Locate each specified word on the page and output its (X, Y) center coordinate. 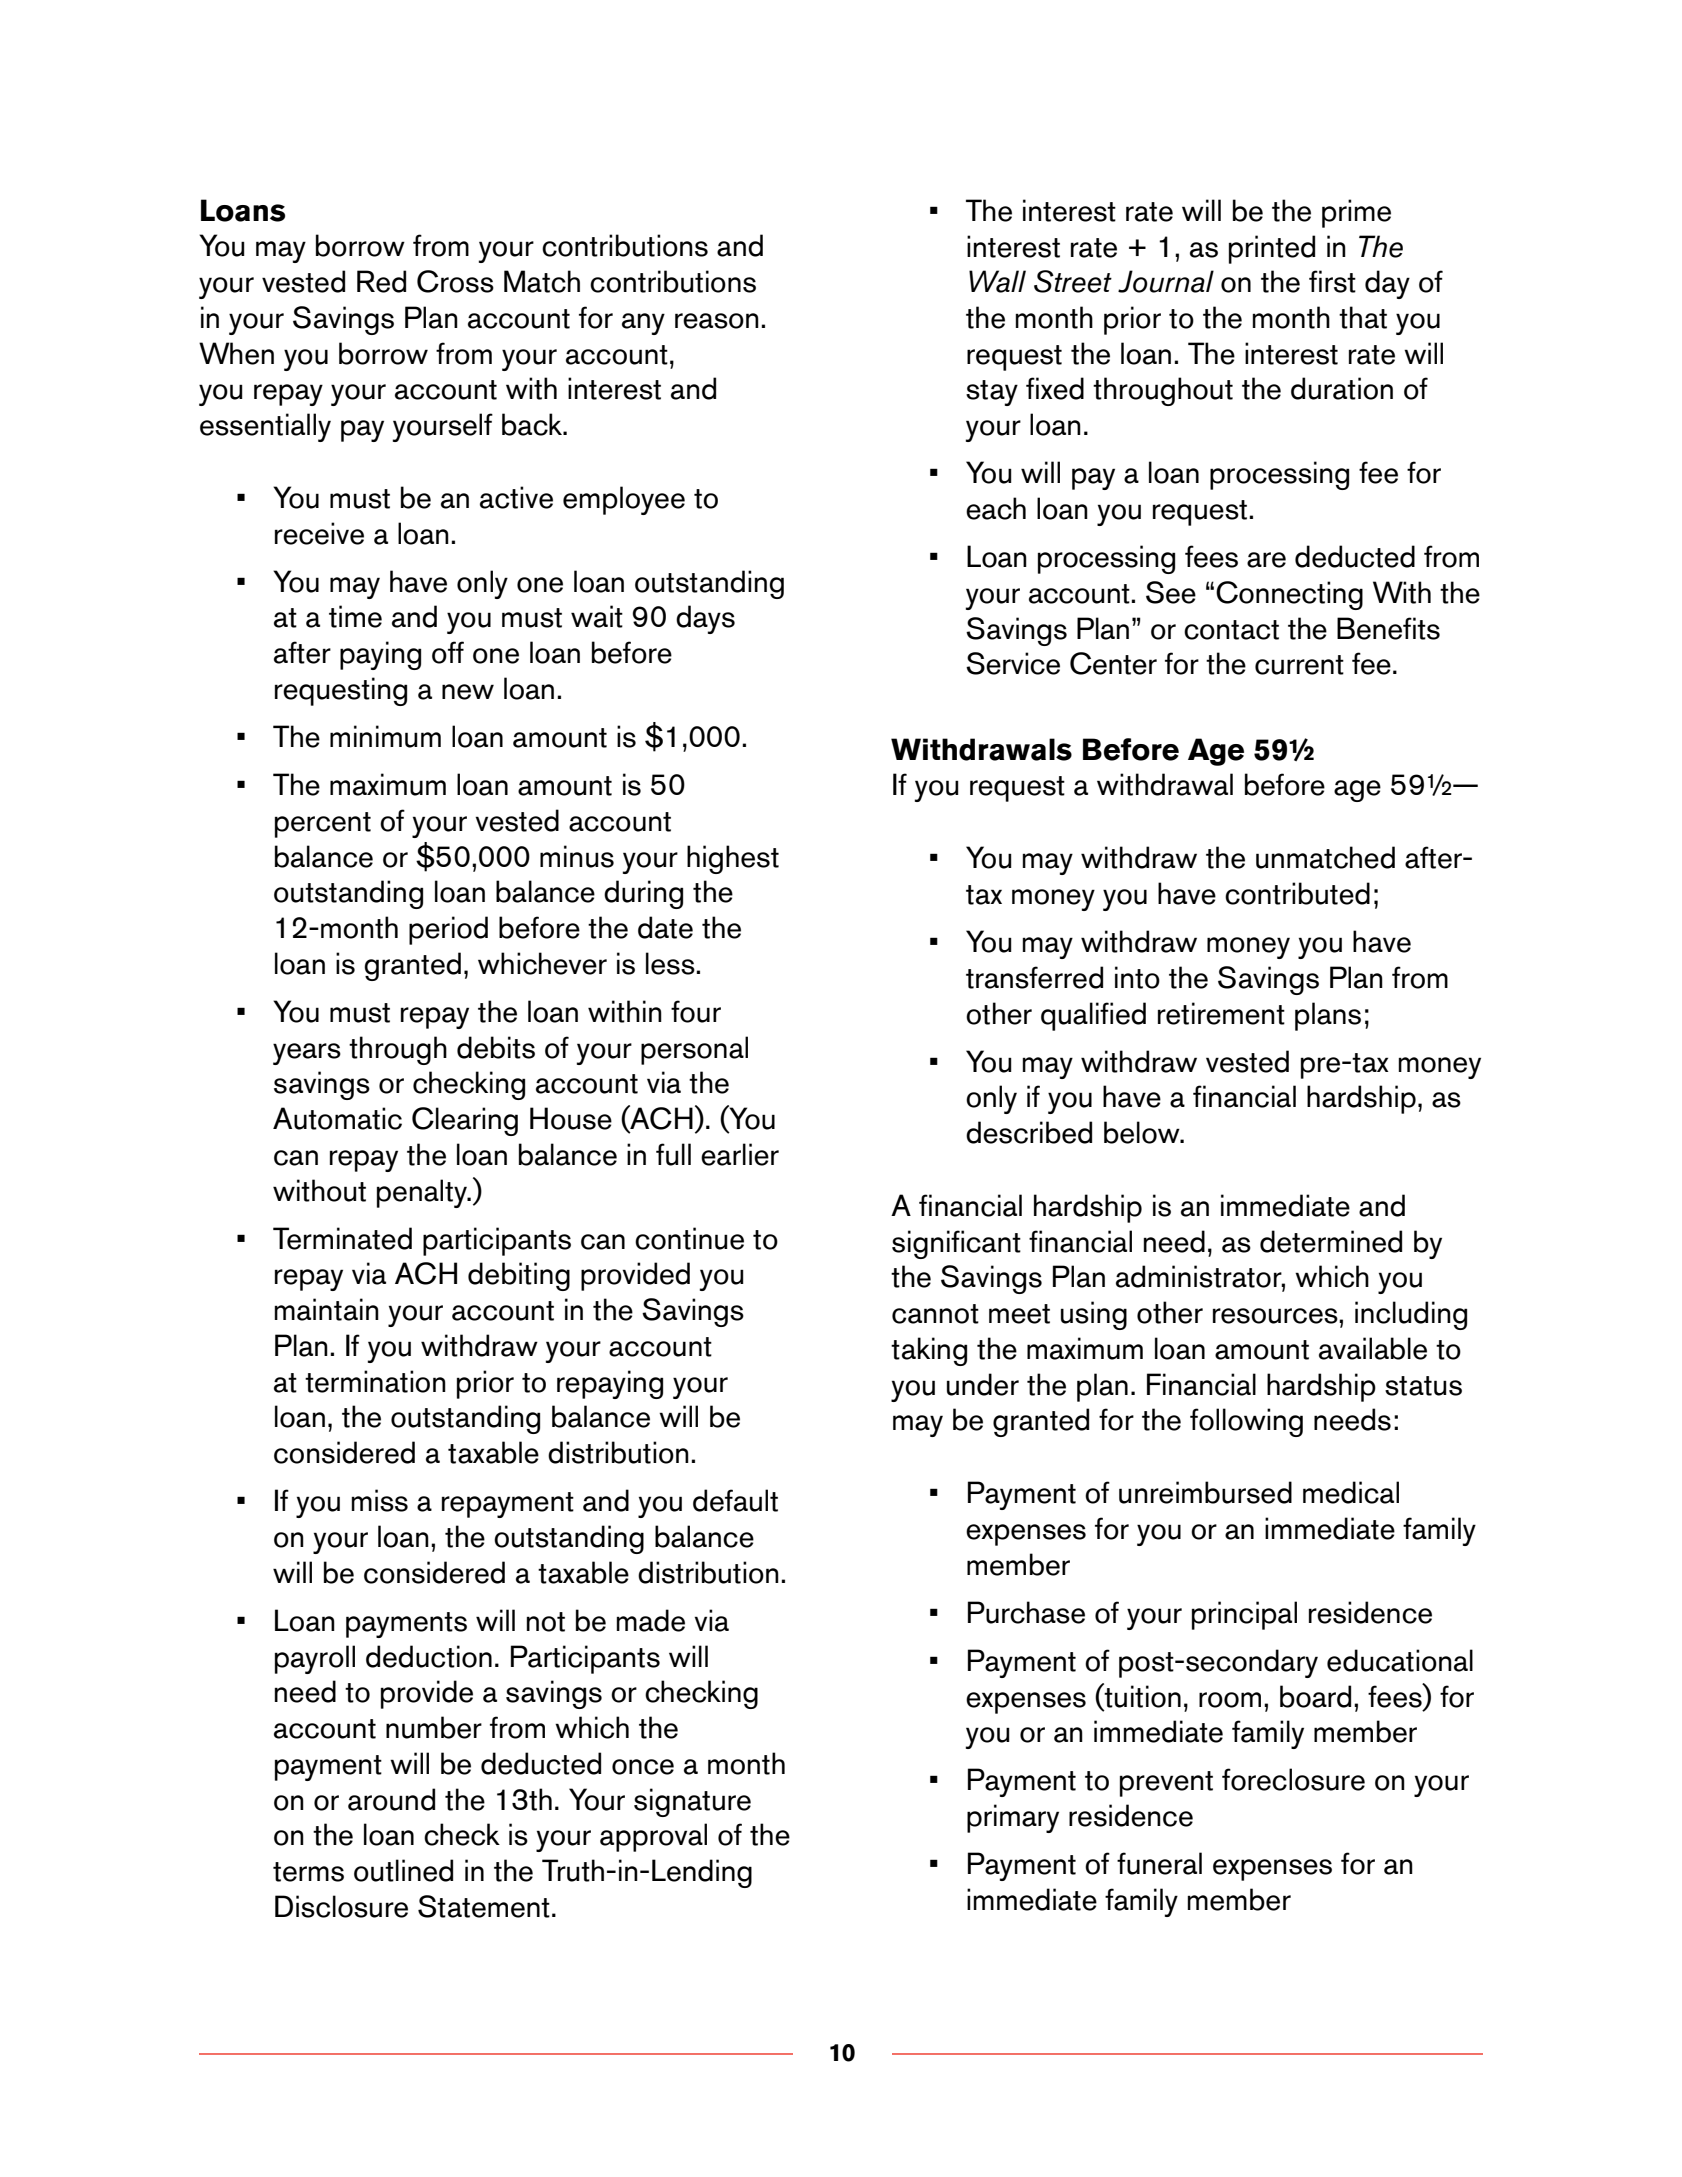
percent (323, 825)
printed (1272, 249)
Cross (455, 281)
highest (733, 859)
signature (692, 1802)
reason (717, 321)
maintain (327, 1309)
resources (1276, 1316)
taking (929, 1351)
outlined (403, 1870)
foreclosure (1293, 1779)
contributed (1297, 893)
